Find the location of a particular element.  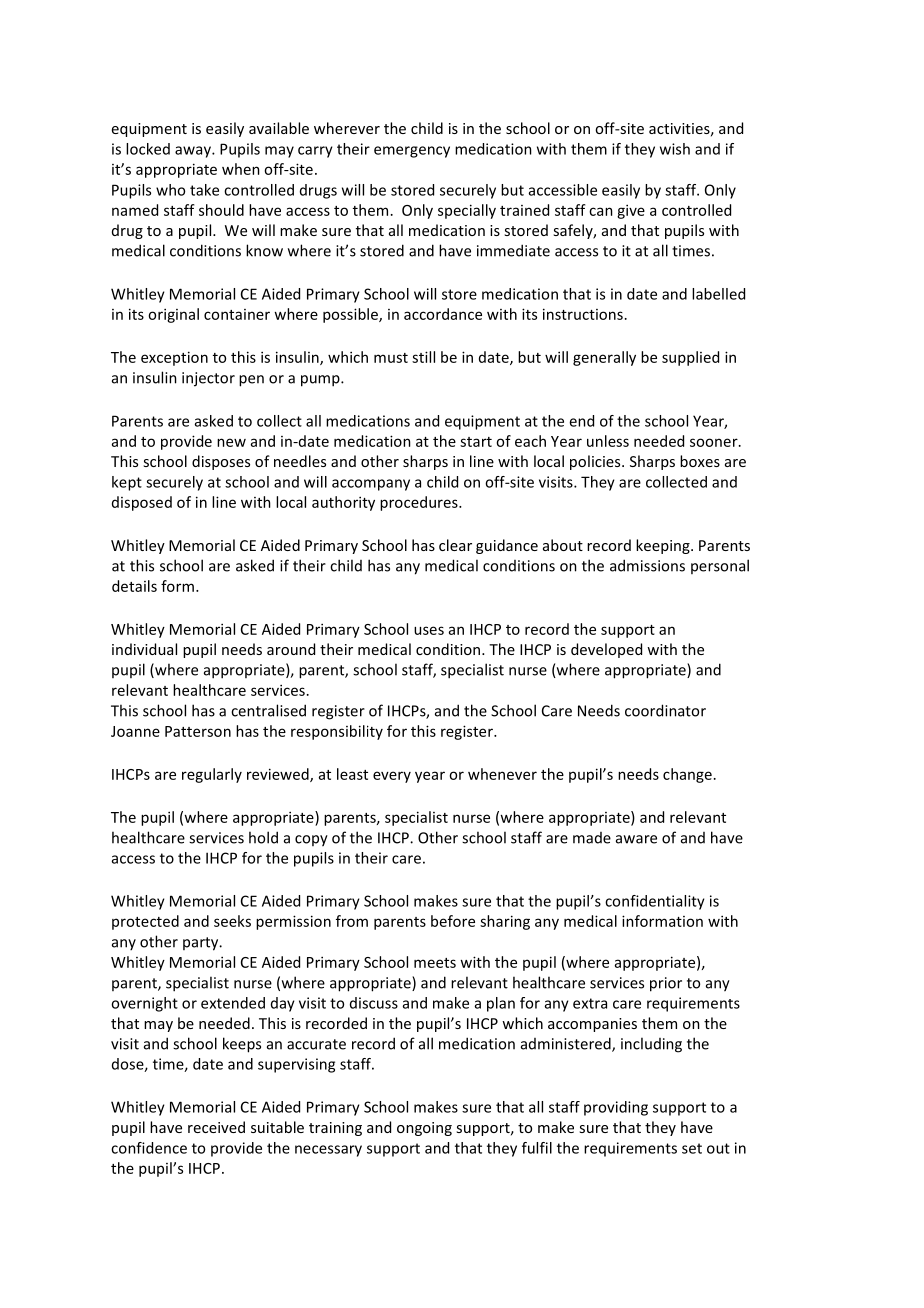

away is located at coordinates (194, 152).
